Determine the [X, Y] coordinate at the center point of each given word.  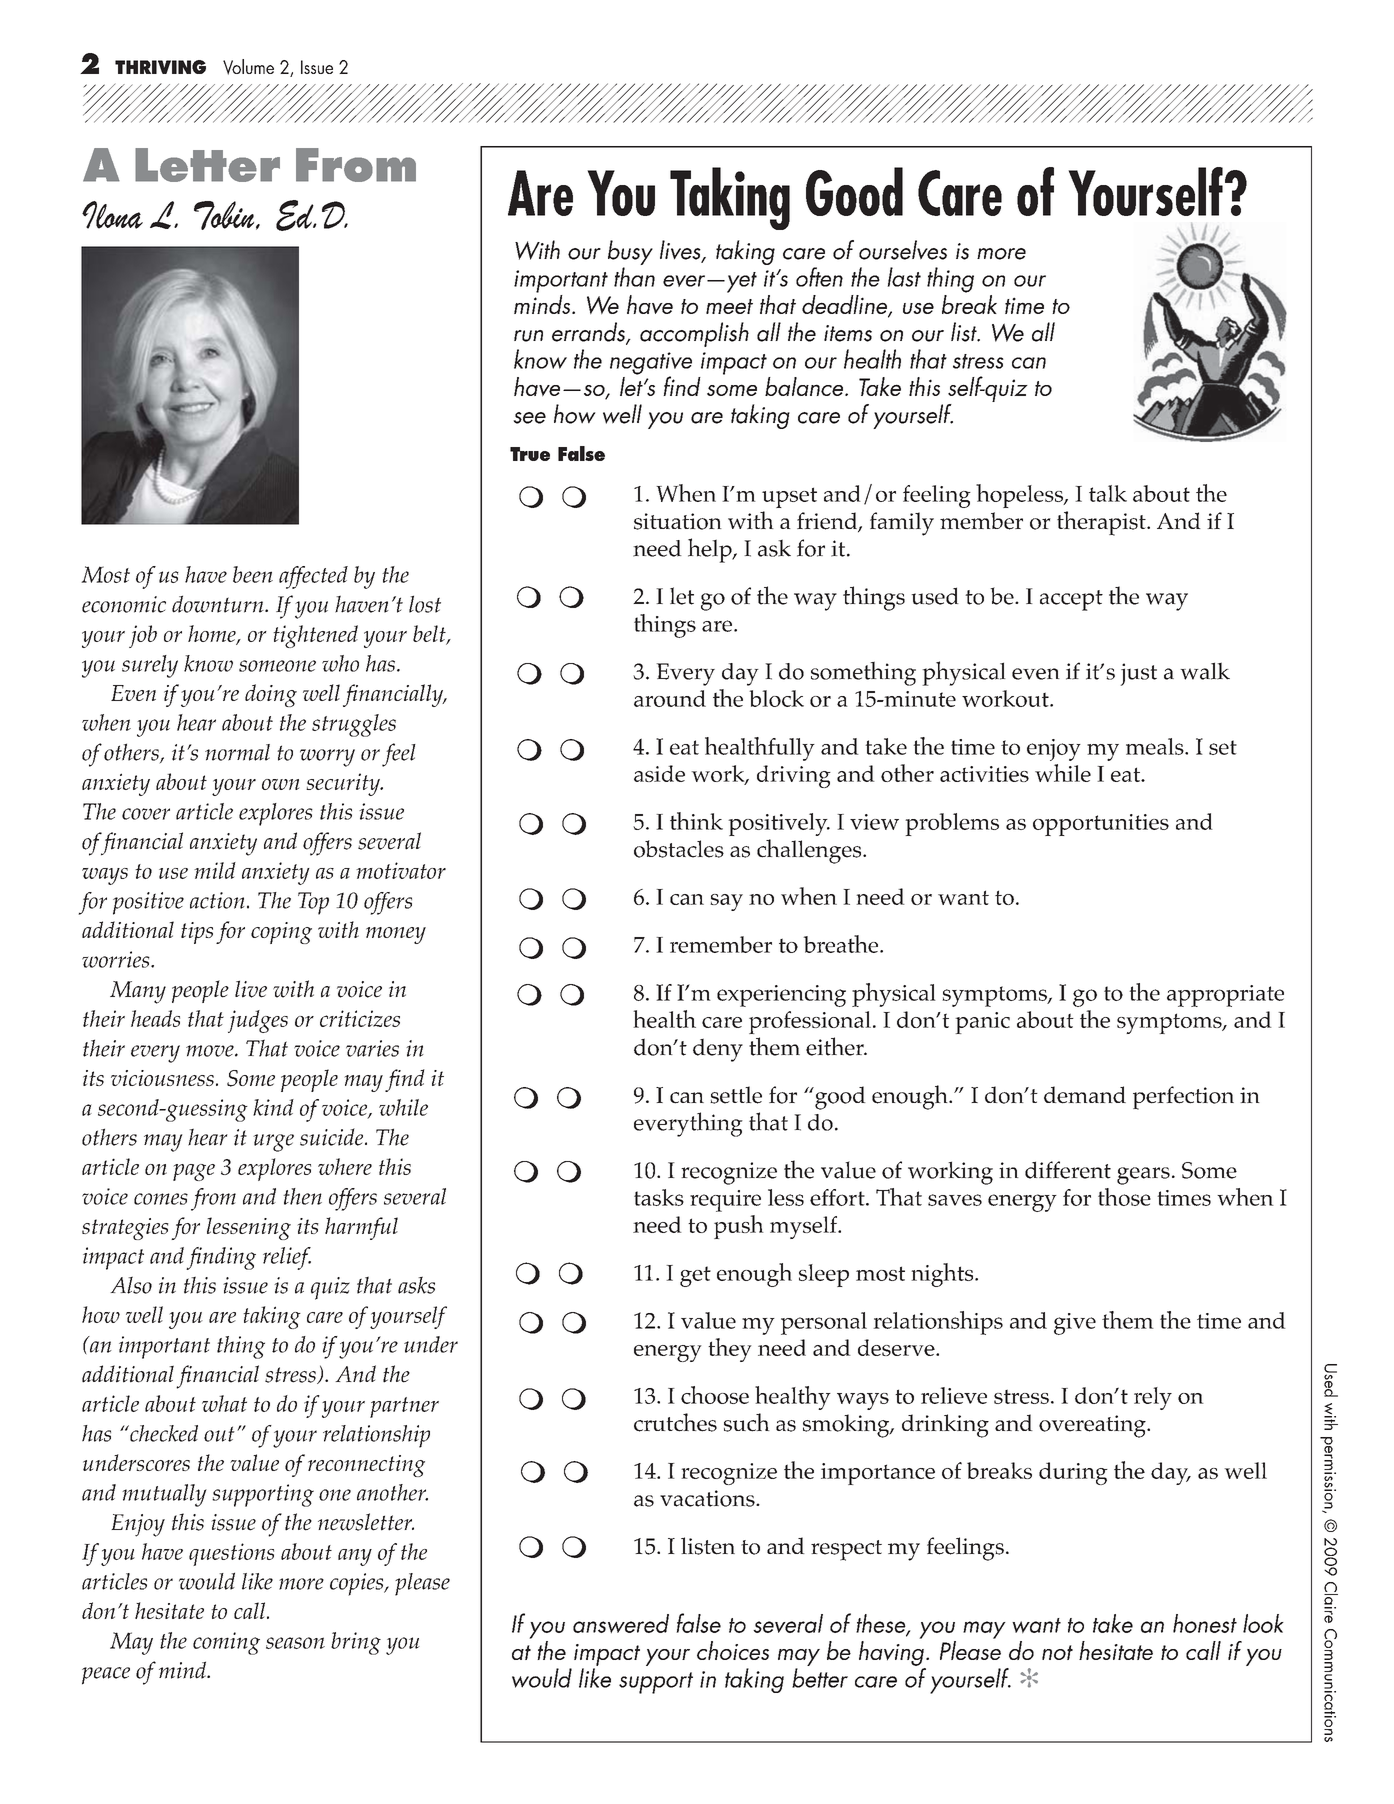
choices [733, 1650]
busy [630, 254]
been [253, 574]
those [1124, 1197]
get [695, 1276]
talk [1108, 493]
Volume [248, 67]
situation [678, 521]
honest [1205, 1623]
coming [226, 1643]
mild [215, 870]
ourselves [903, 250]
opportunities [1101, 825]
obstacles [679, 849]
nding [229, 1258]
